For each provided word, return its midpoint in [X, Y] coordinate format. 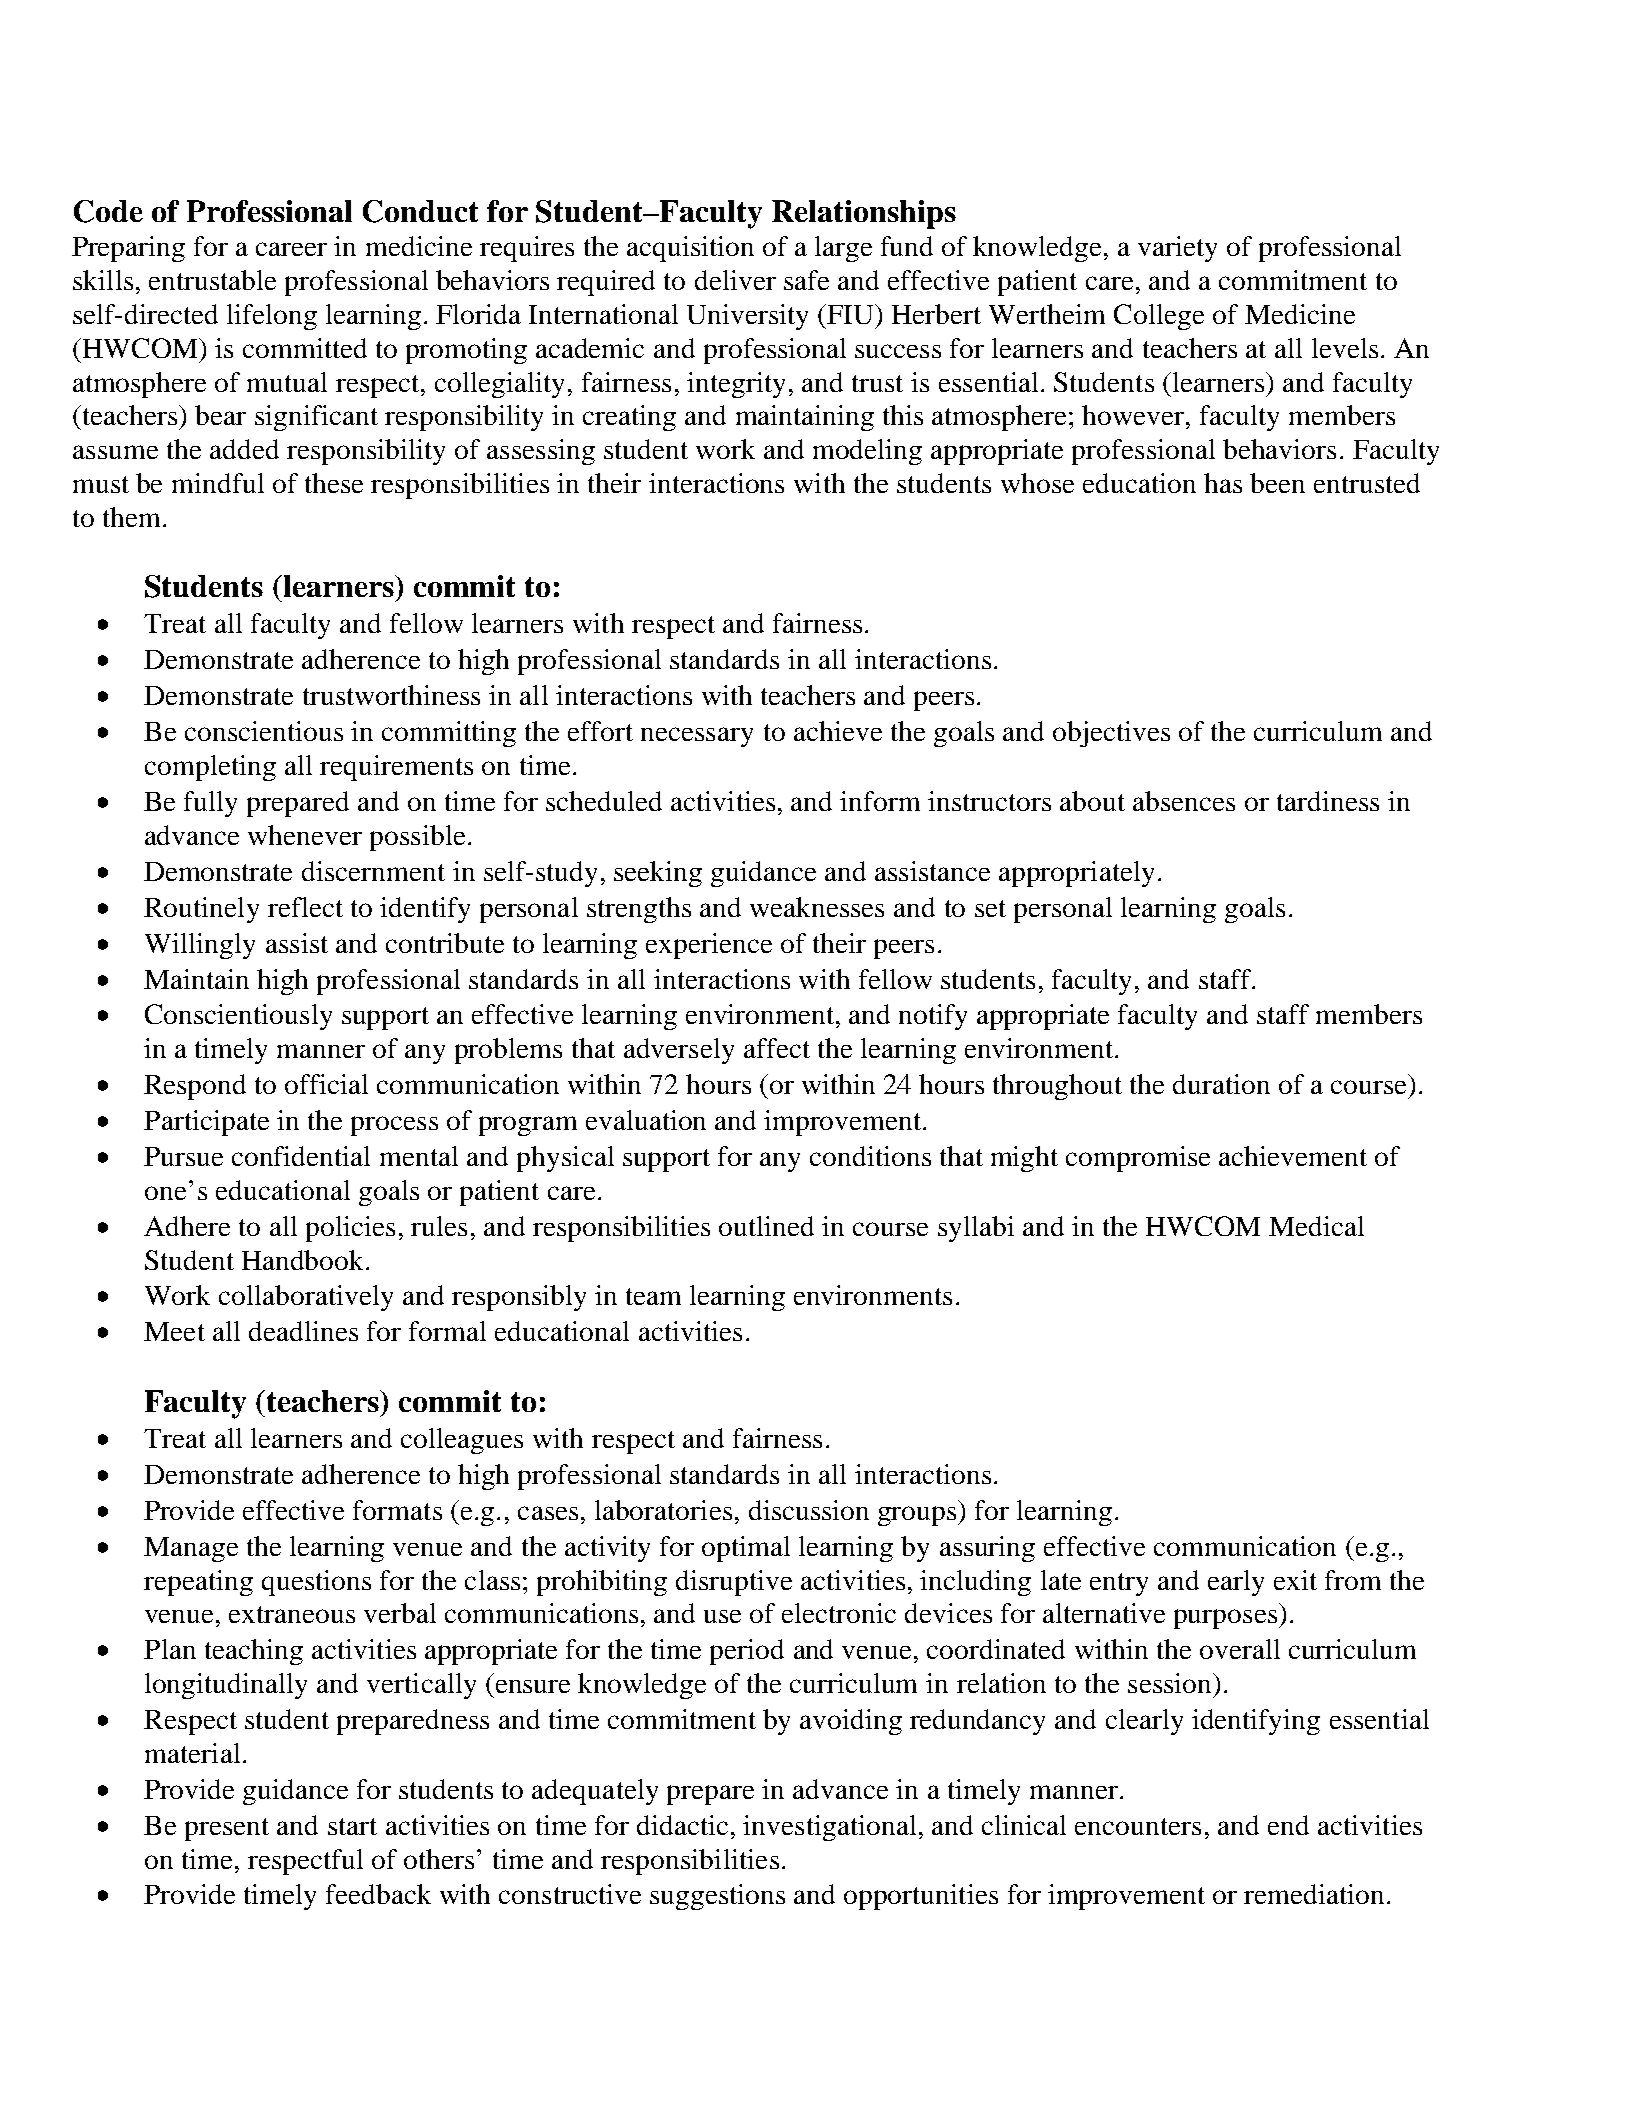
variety [1177, 249]
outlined [766, 1226]
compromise [1138, 1159]
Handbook [304, 1260]
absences [1184, 801]
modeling [867, 452]
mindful [218, 483]
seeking [658, 874]
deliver [735, 280]
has [1223, 483]
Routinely [201, 910]
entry [1119, 1584]
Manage [191, 1549]
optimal [746, 1549]
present [227, 1829]
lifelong [272, 317]
